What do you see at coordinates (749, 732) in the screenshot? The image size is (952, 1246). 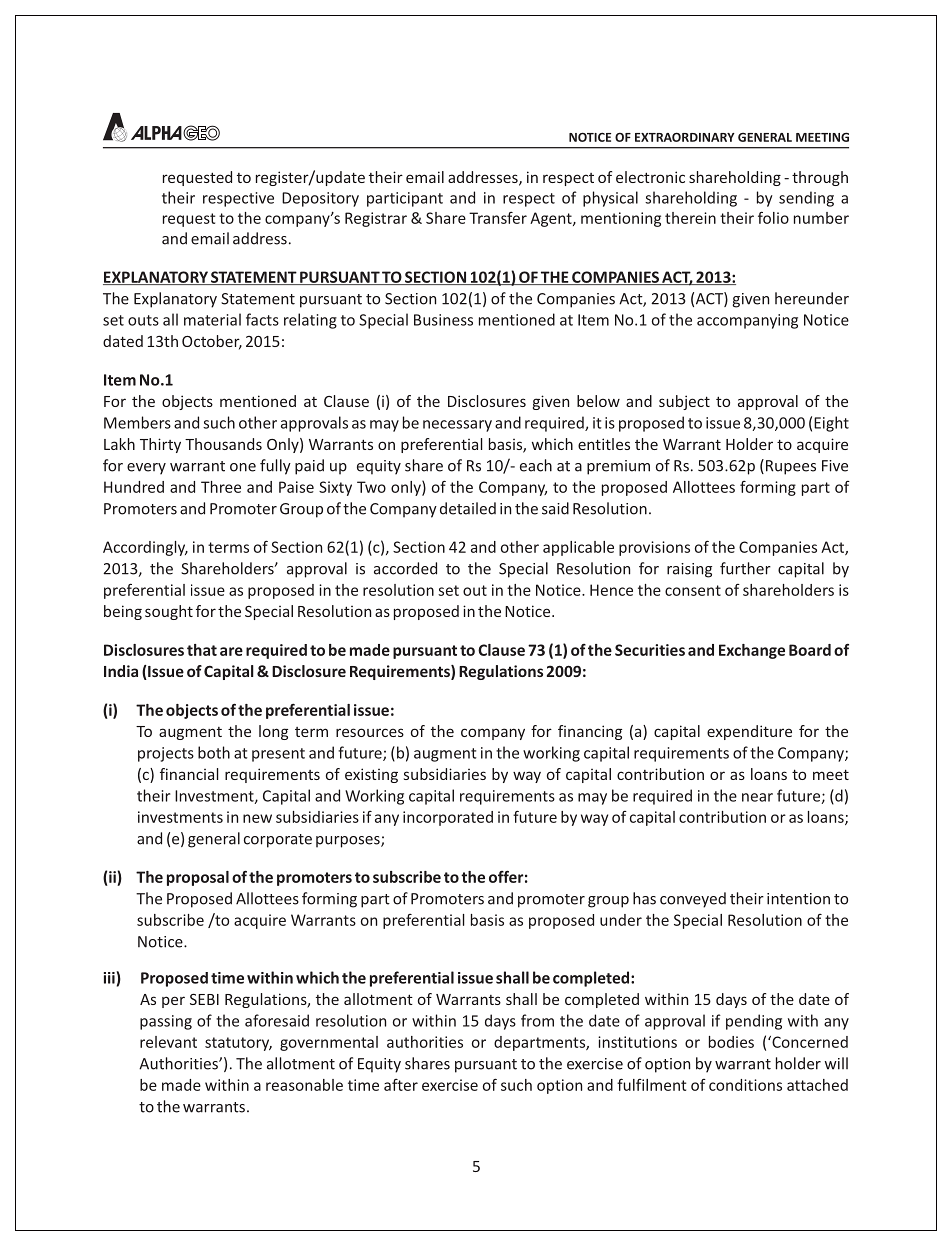 I see `expenditure` at bounding box center [749, 732].
